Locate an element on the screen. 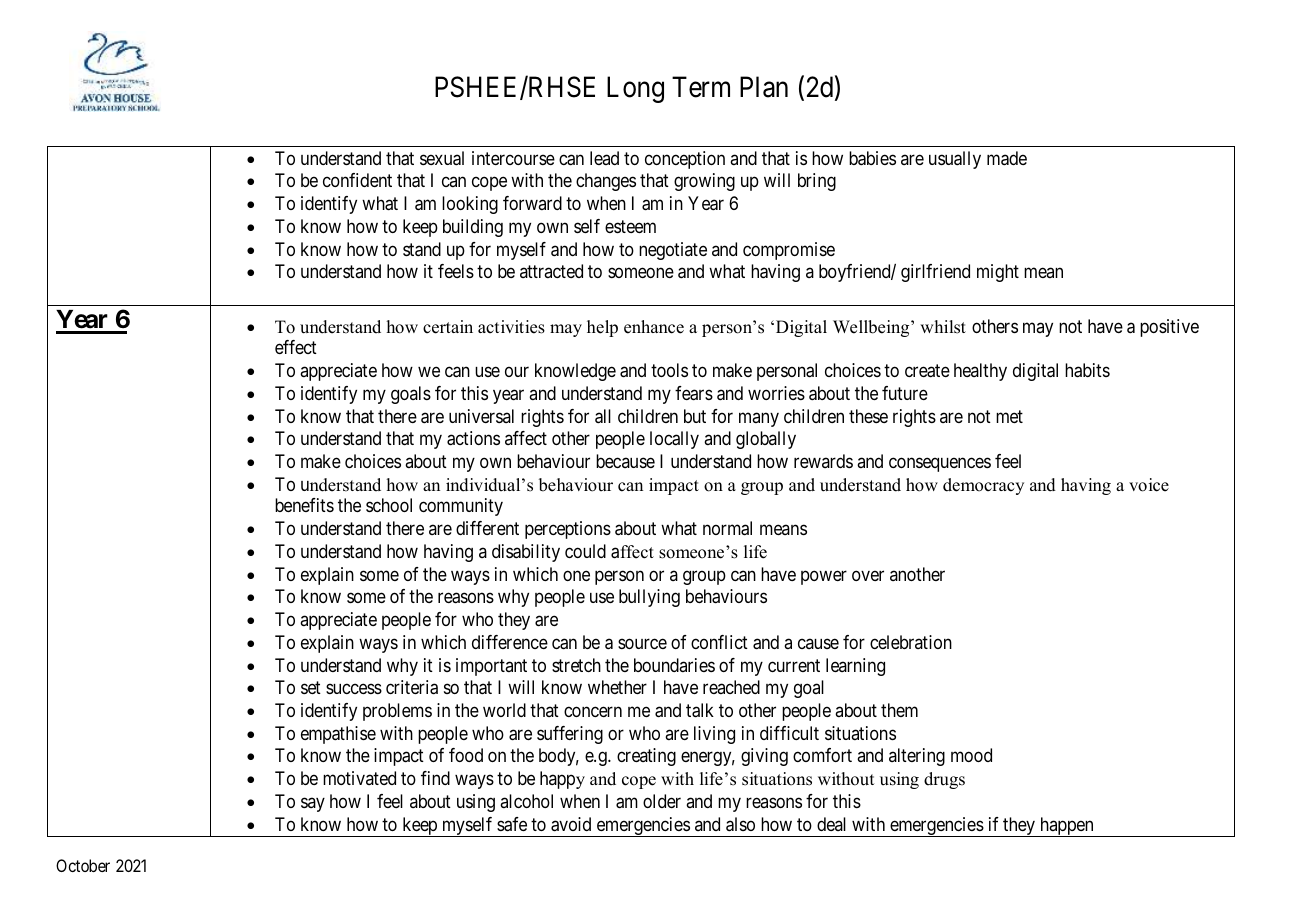  Long is located at coordinates (635, 90).
